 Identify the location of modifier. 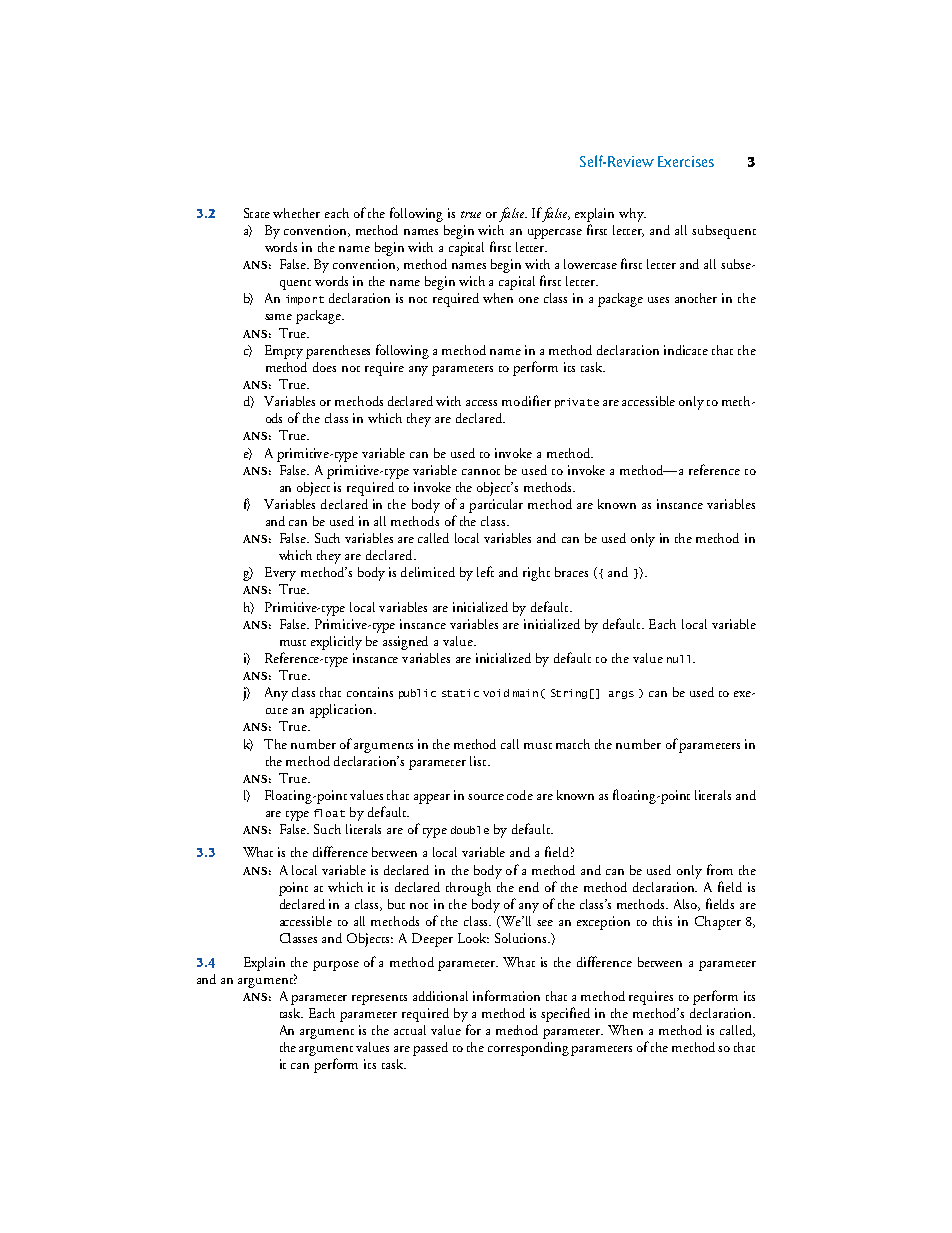
(526, 400).
